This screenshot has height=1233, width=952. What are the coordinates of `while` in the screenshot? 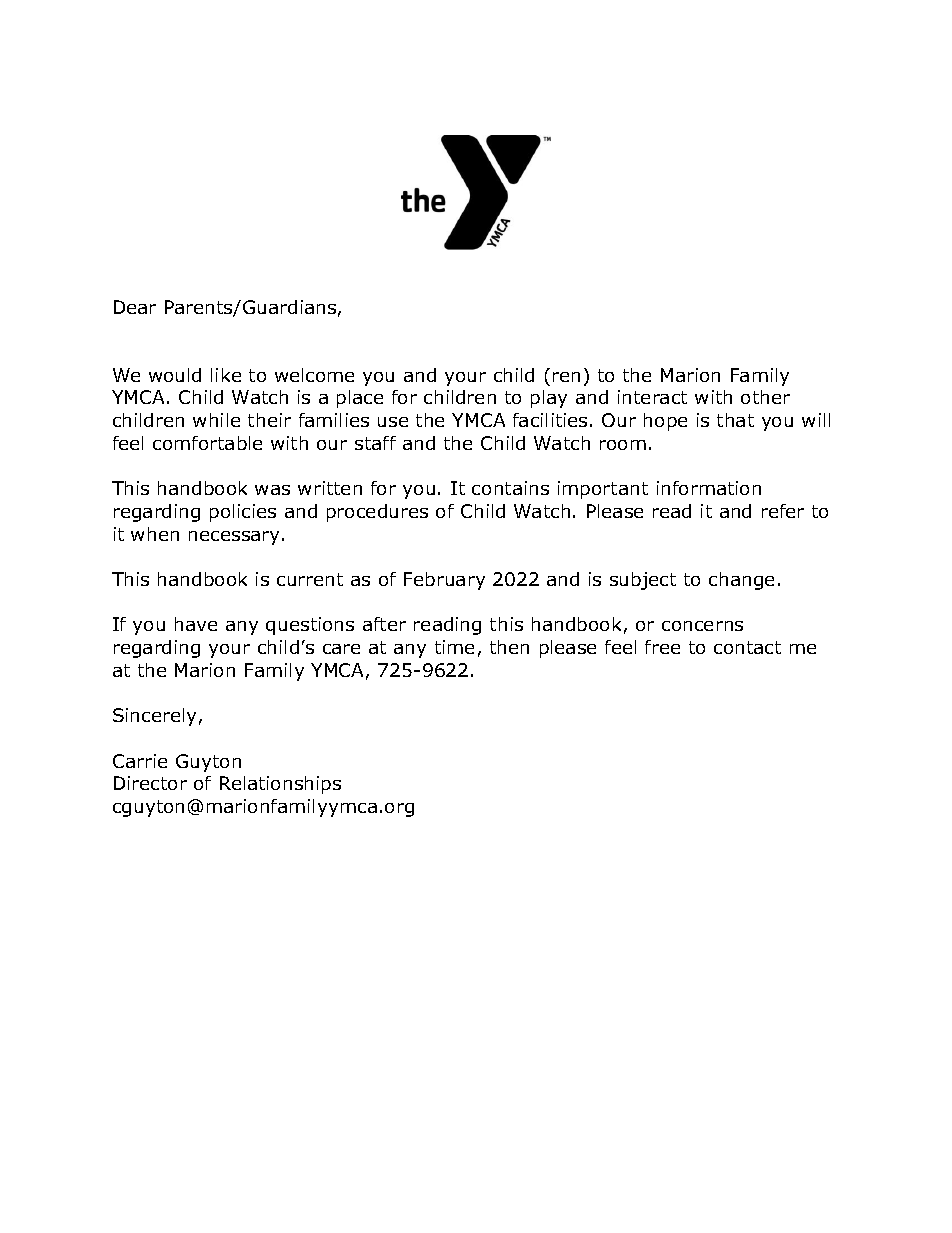 It's located at (216, 420).
